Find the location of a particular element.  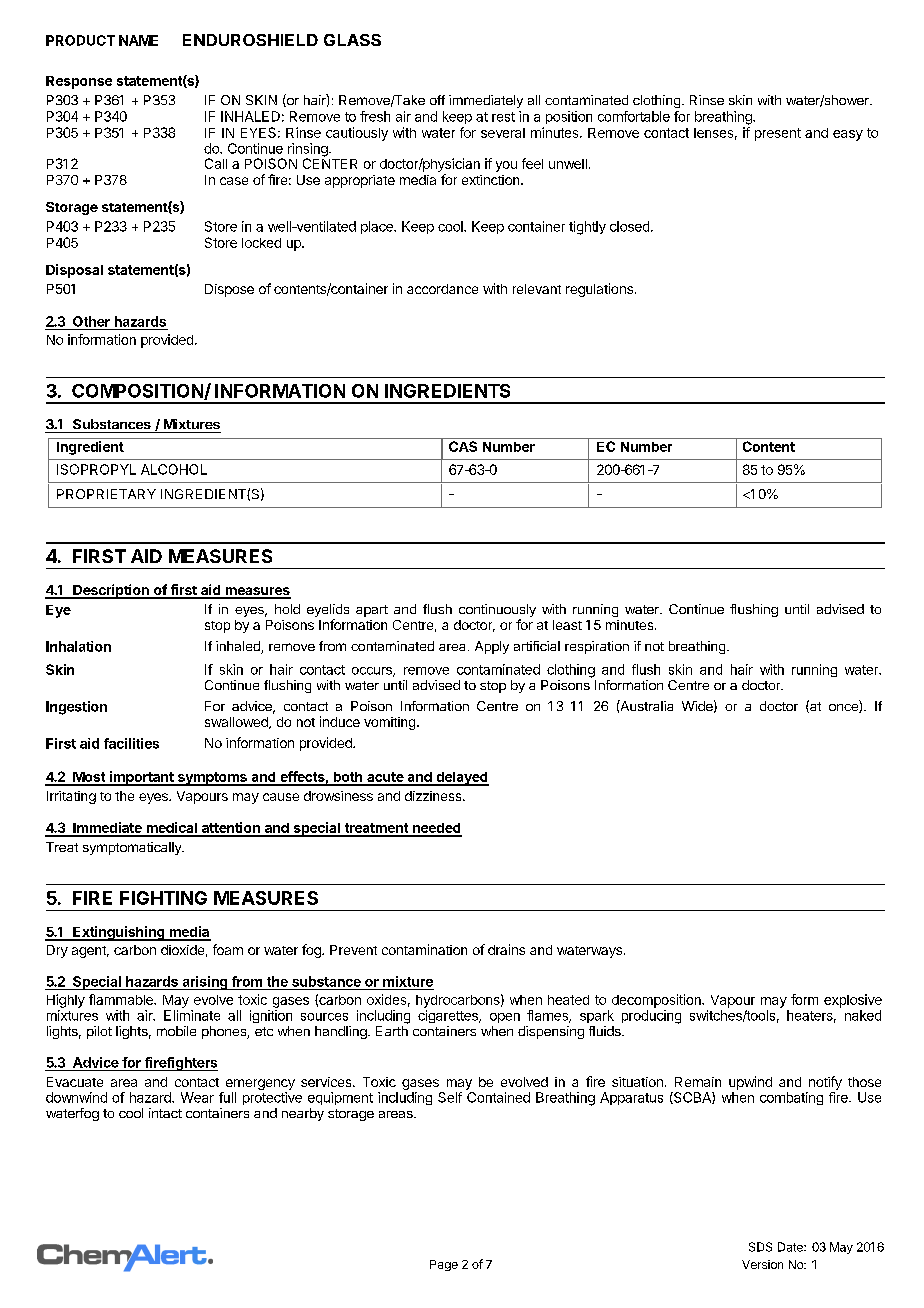

accordance is located at coordinates (442, 289).
